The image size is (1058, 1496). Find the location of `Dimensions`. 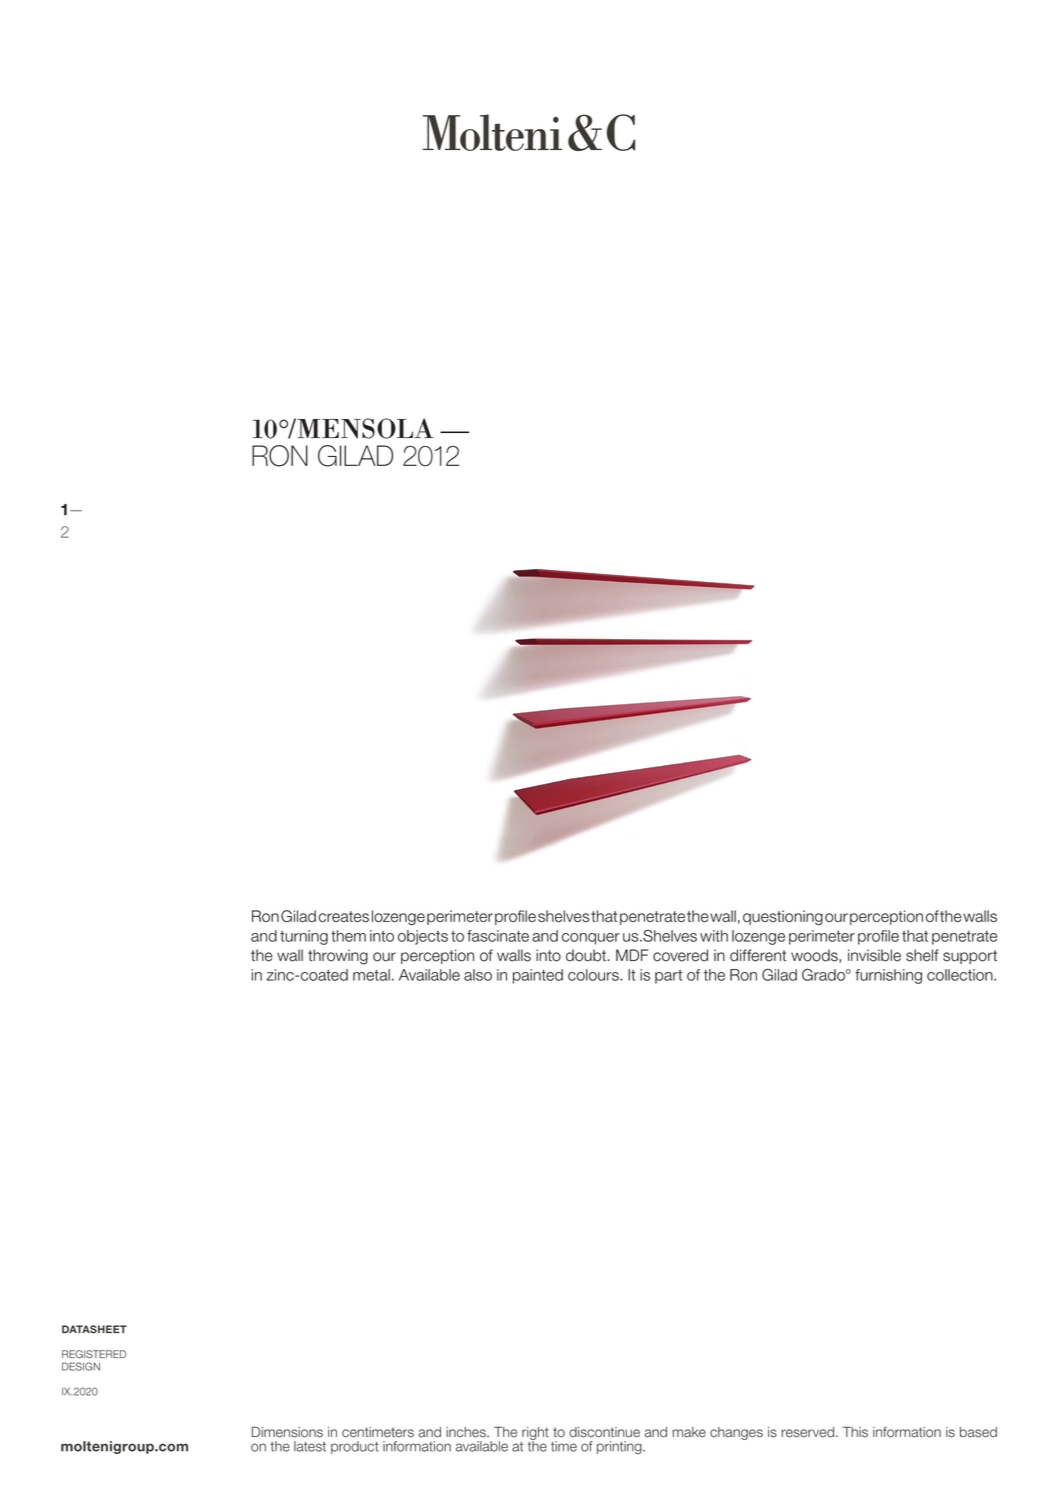

Dimensions is located at coordinates (287, 1432).
